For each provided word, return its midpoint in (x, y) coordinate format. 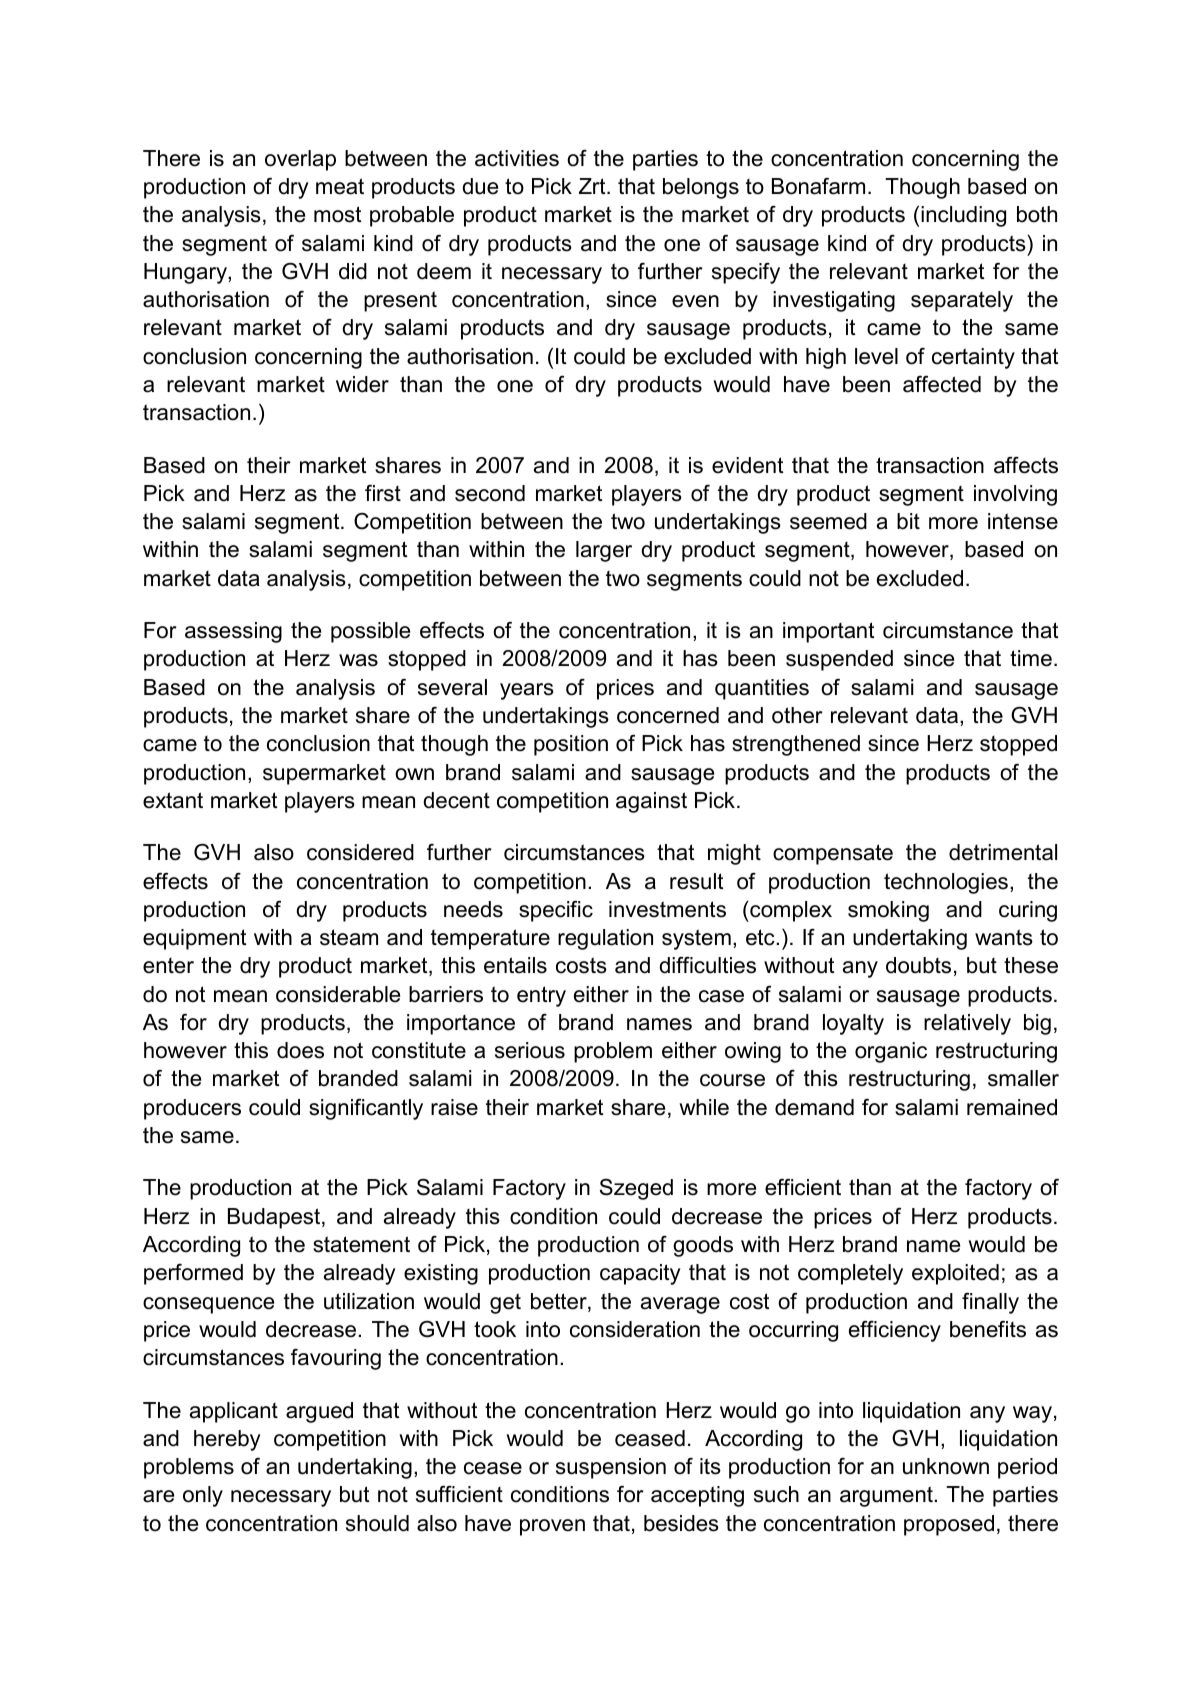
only (203, 1496)
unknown (946, 1466)
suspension (611, 1468)
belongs (701, 188)
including (963, 216)
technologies (946, 883)
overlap (300, 160)
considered (360, 852)
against (651, 802)
